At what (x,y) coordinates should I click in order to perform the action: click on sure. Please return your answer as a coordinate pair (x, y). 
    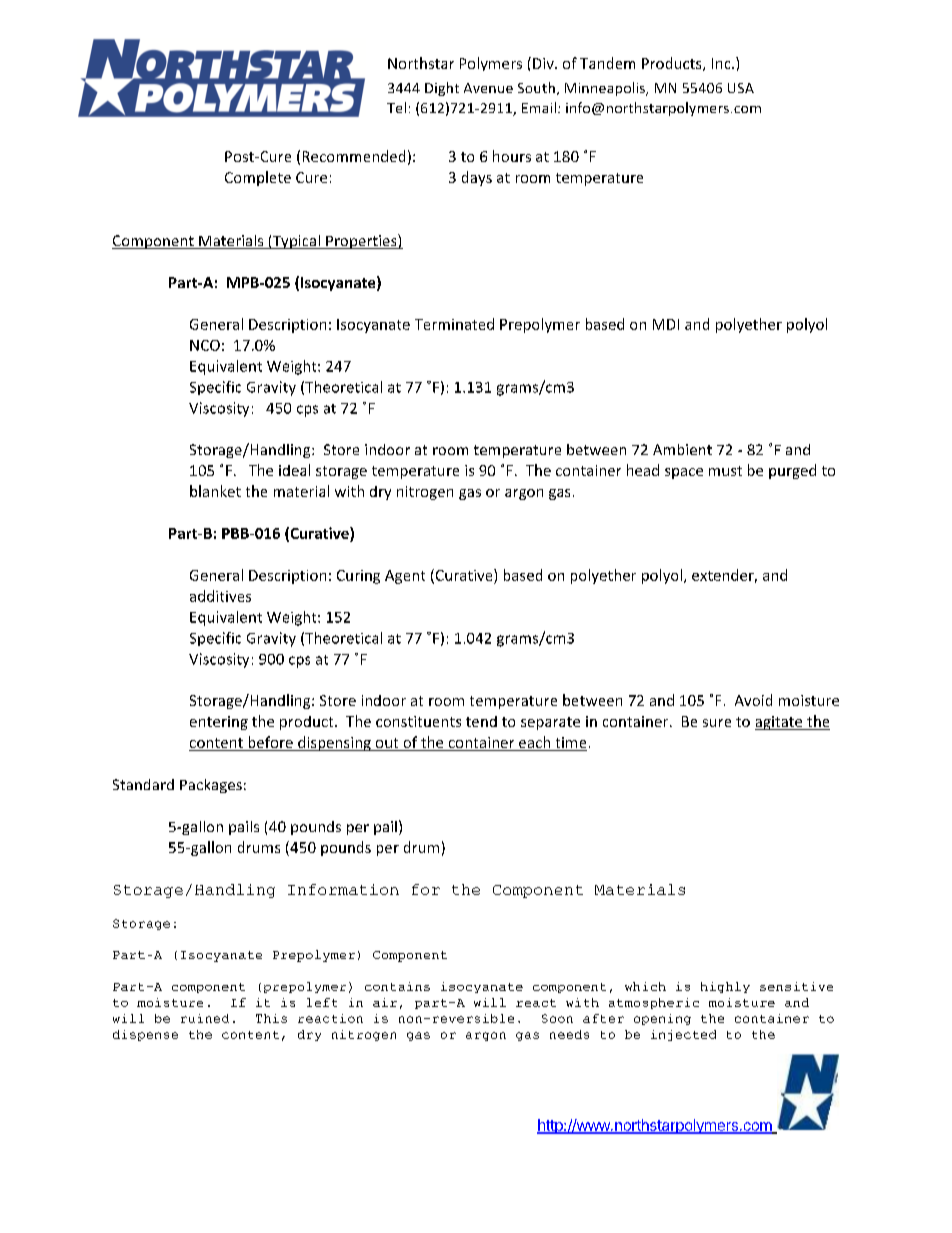
    Looking at the image, I should click on (717, 723).
